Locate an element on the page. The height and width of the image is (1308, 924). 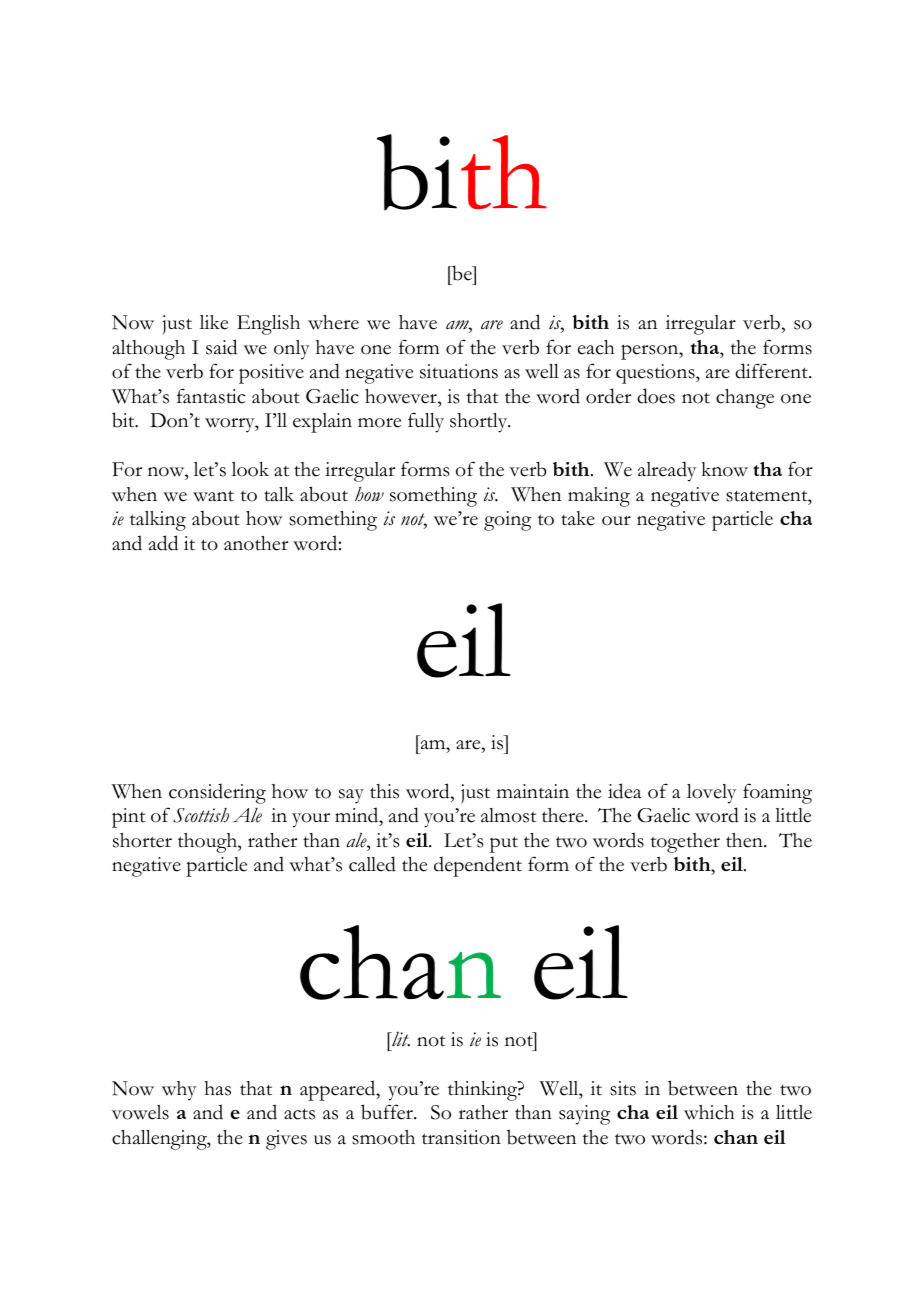
has is located at coordinates (217, 1088).
